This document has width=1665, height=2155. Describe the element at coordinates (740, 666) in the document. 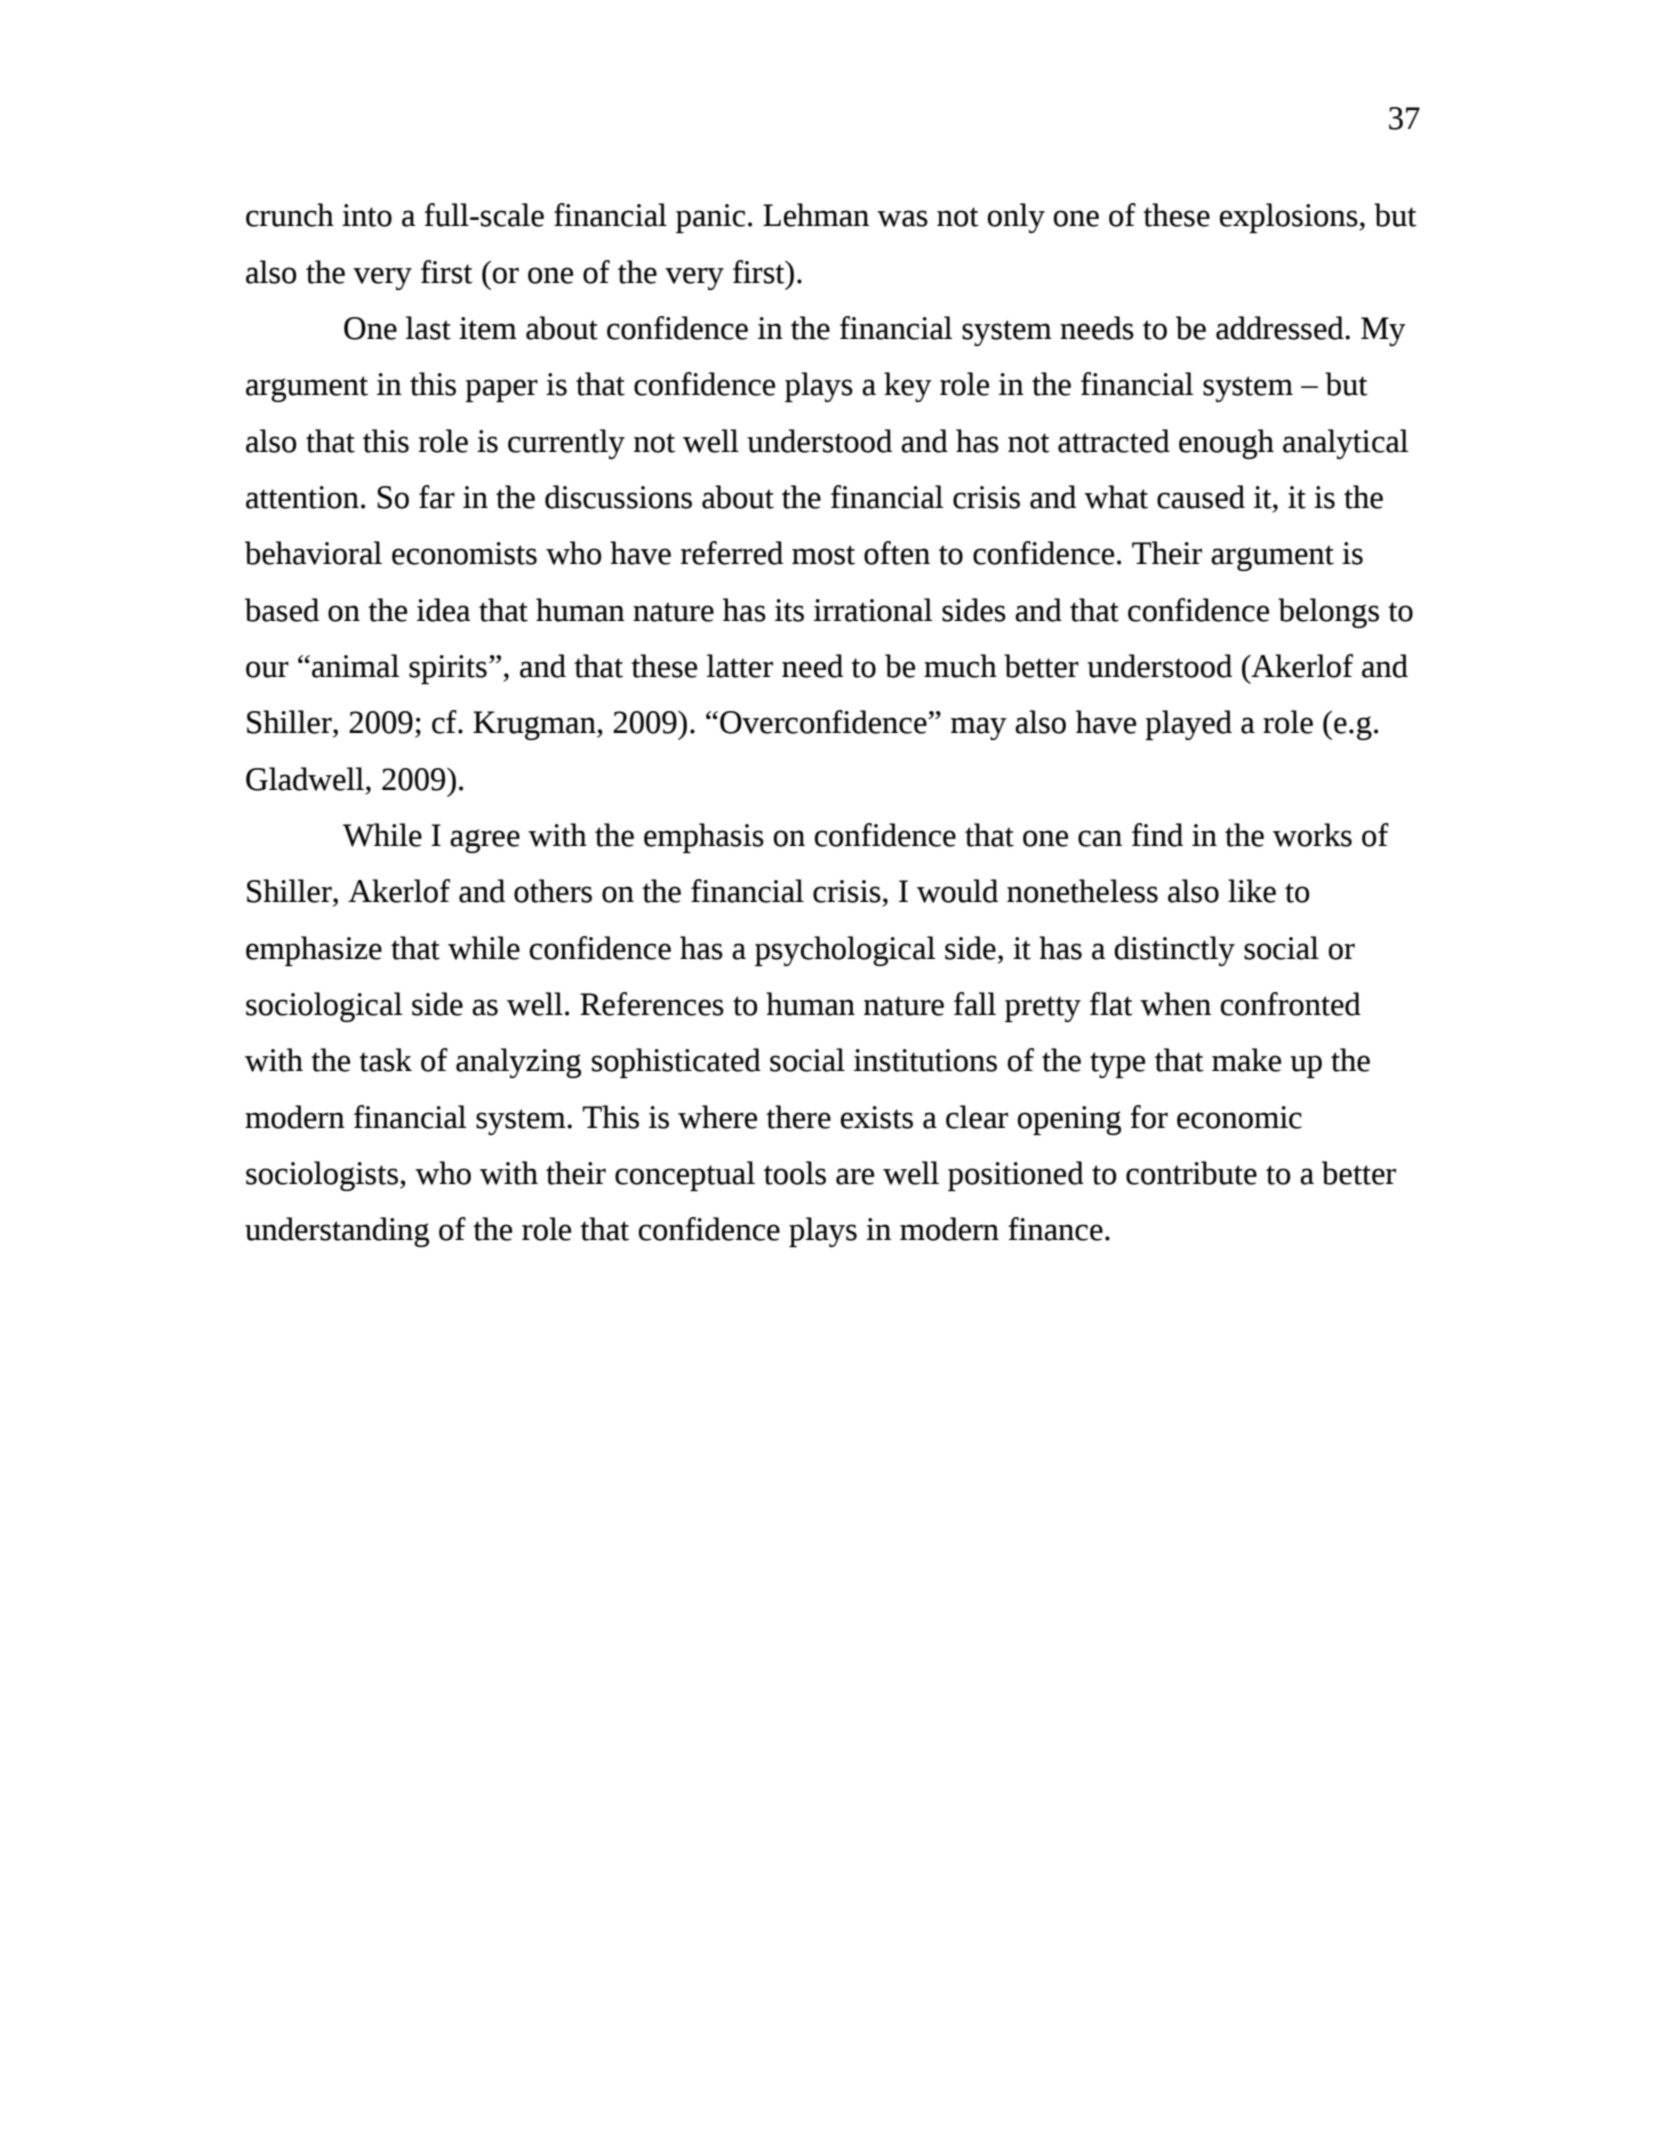

I see `latter` at that location.
